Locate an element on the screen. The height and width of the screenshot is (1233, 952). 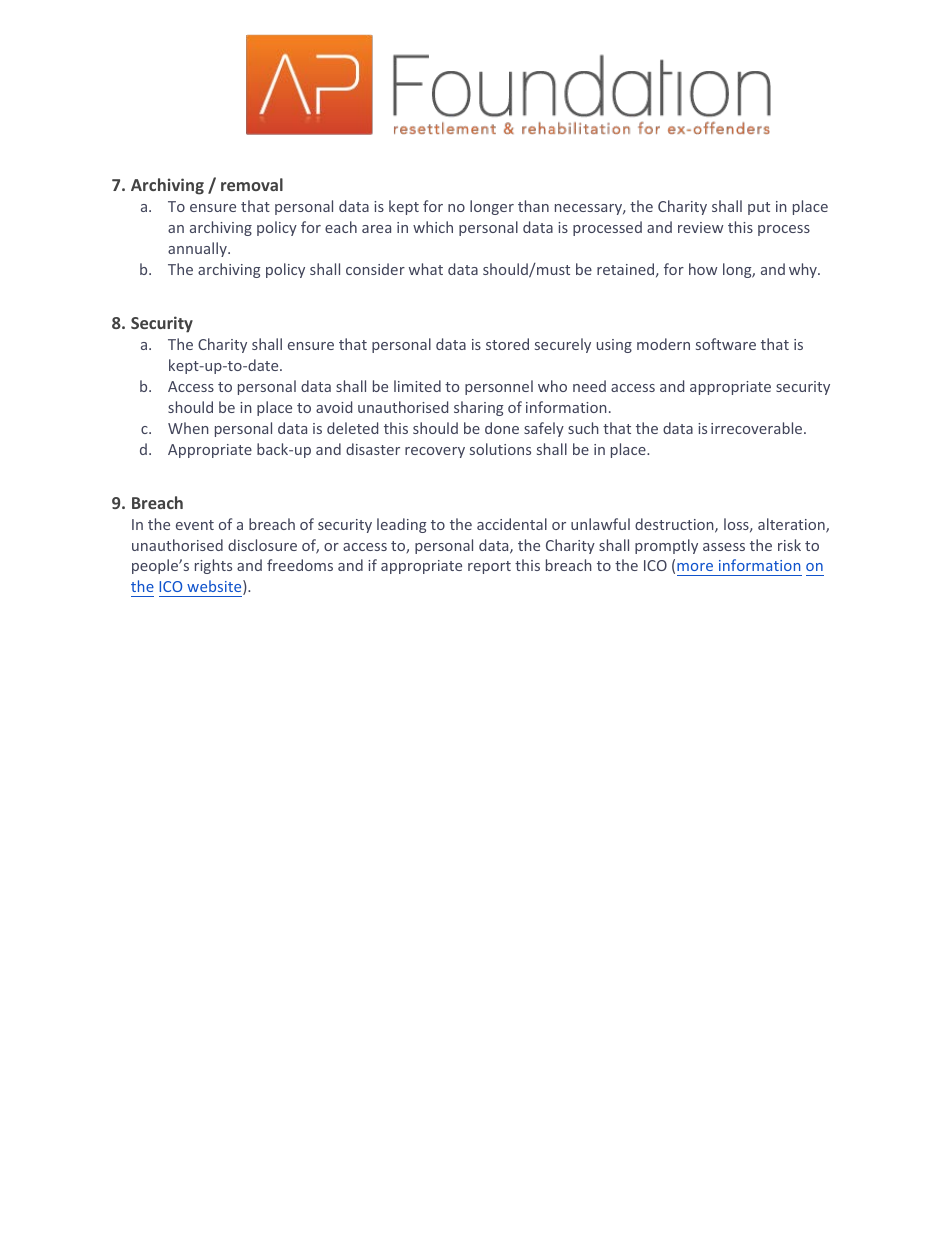
consider is located at coordinates (375, 269).
